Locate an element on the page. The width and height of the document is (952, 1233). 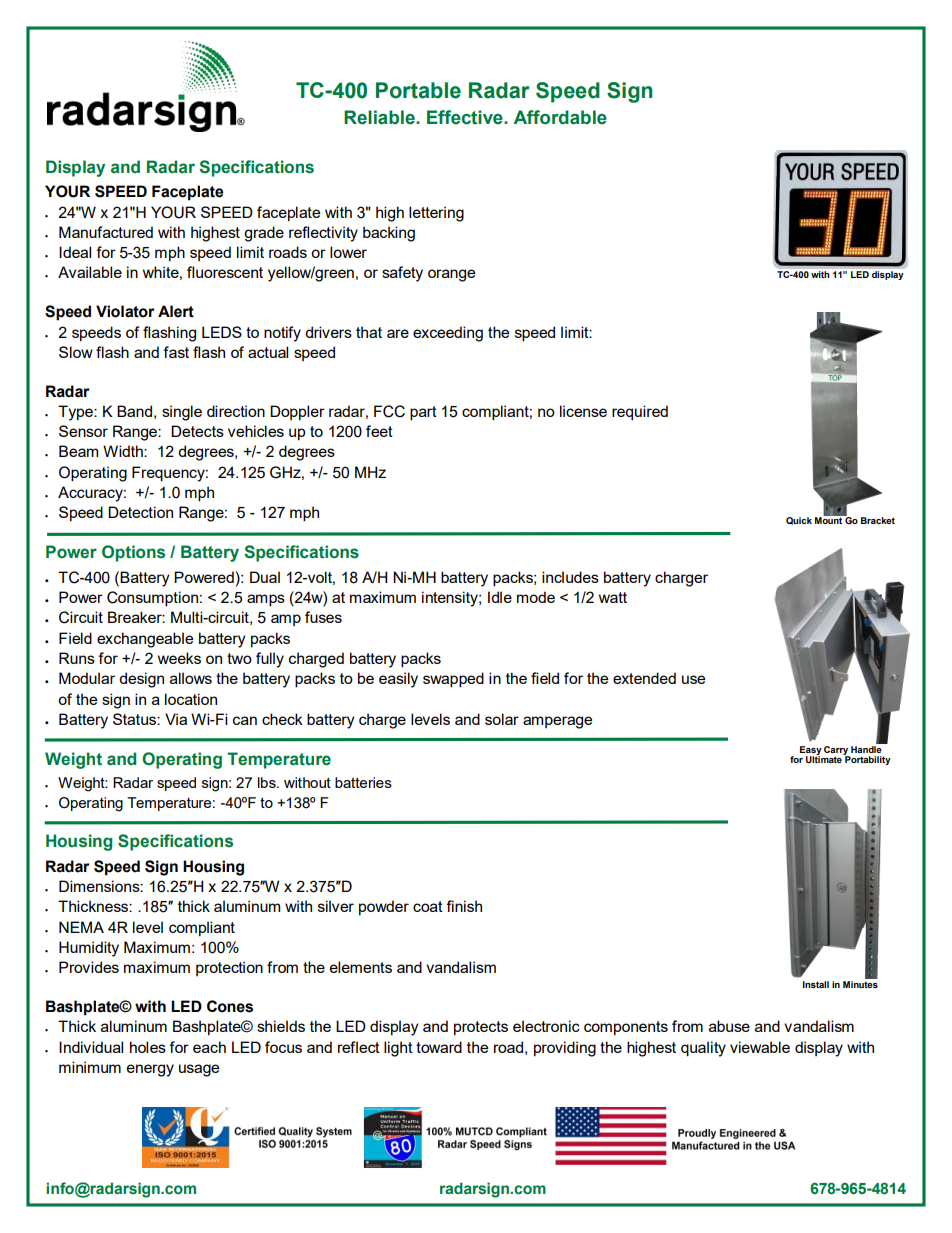
viewable is located at coordinates (760, 1047).
